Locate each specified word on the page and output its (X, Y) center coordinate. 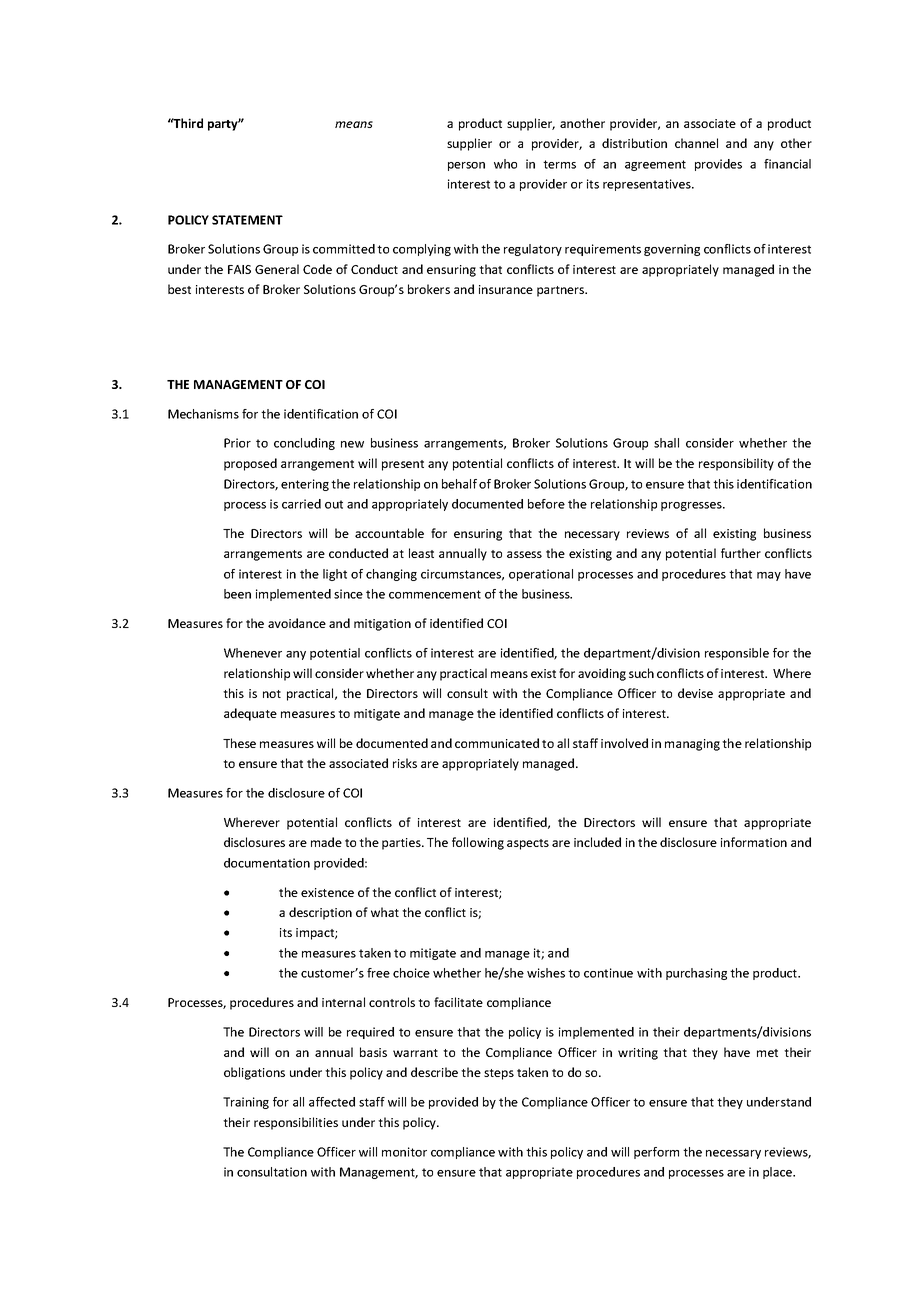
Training (246, 1103)
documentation (267, 863)
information (754, 842)
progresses (692, 506)
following (478, 843)
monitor (404, 1152)
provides (718, 165)
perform (656, 1153)
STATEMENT (247, 220)
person (466, 166)
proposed (250, 464)
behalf (459, 484)
